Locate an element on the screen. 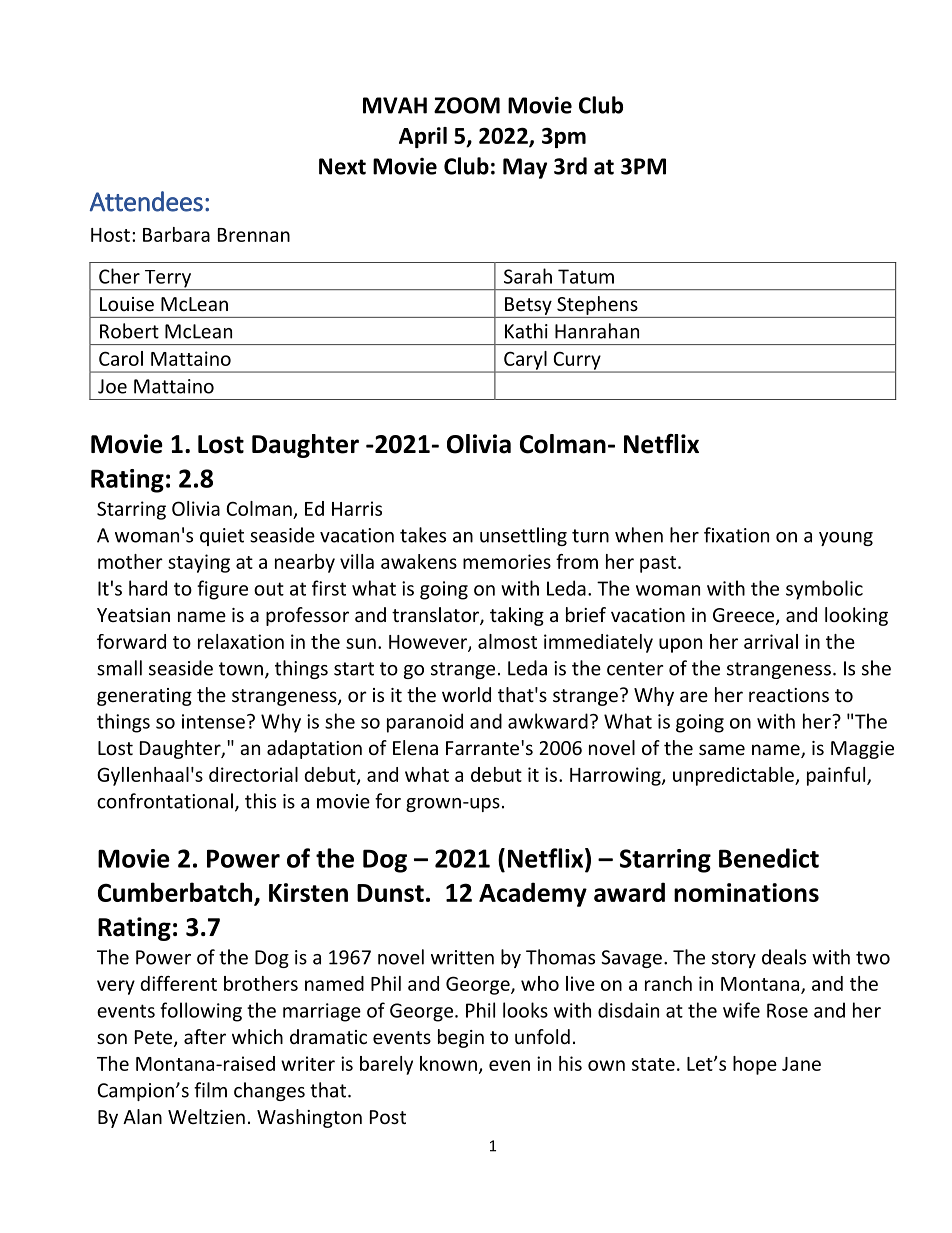 The image size is (952, 1233). film is located at coordinates (210, 1090).
